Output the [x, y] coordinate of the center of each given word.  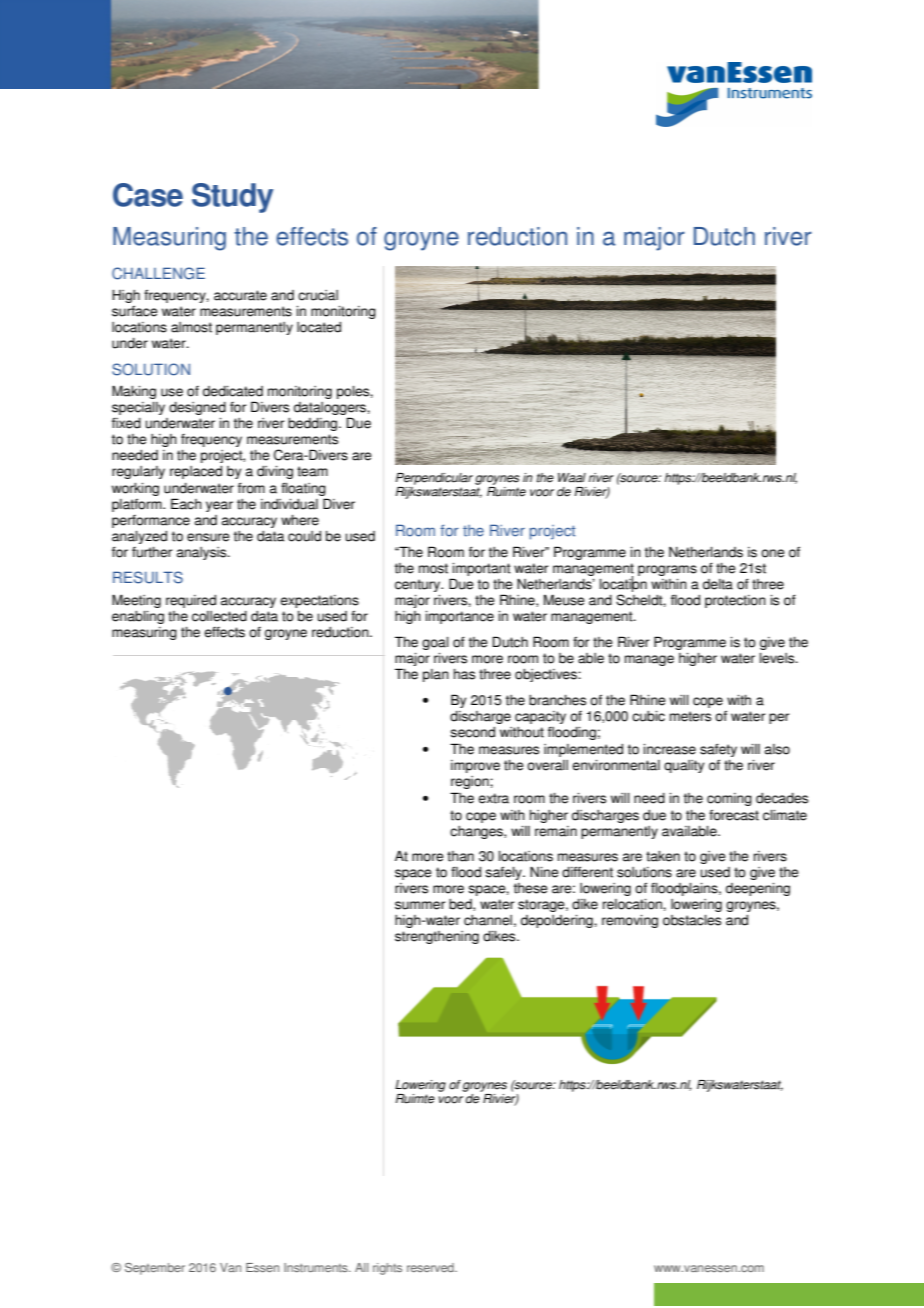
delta [718, 584]
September [155, 1269]
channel [488, 920]
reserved [431, 1267]
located [319, 327]
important [481, 571]
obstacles [692, 920]
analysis [203, 553]
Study [232, 198]
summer [420, 905]
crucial [318, 295]
